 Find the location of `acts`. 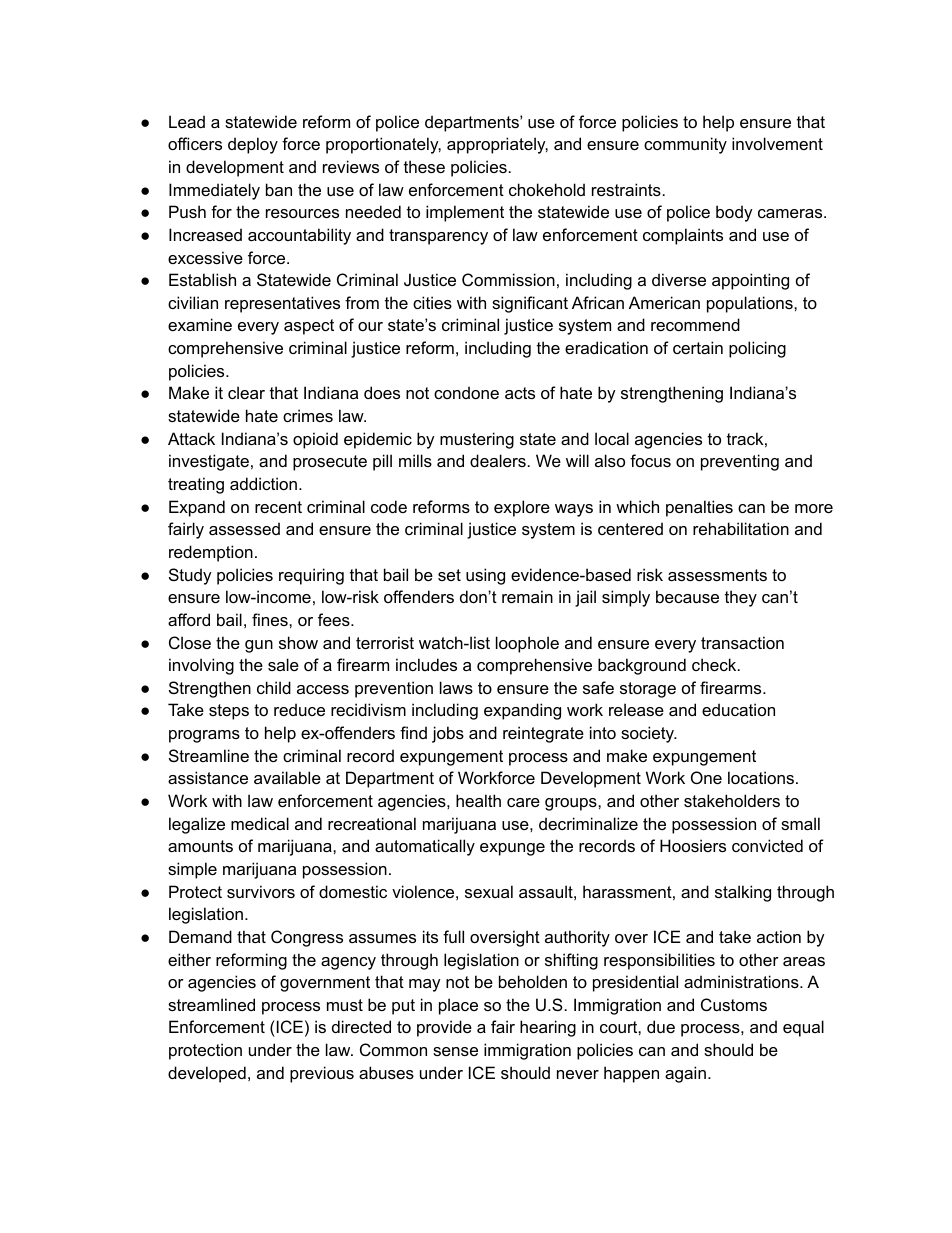

acts is located at coordinates (520, 393).
